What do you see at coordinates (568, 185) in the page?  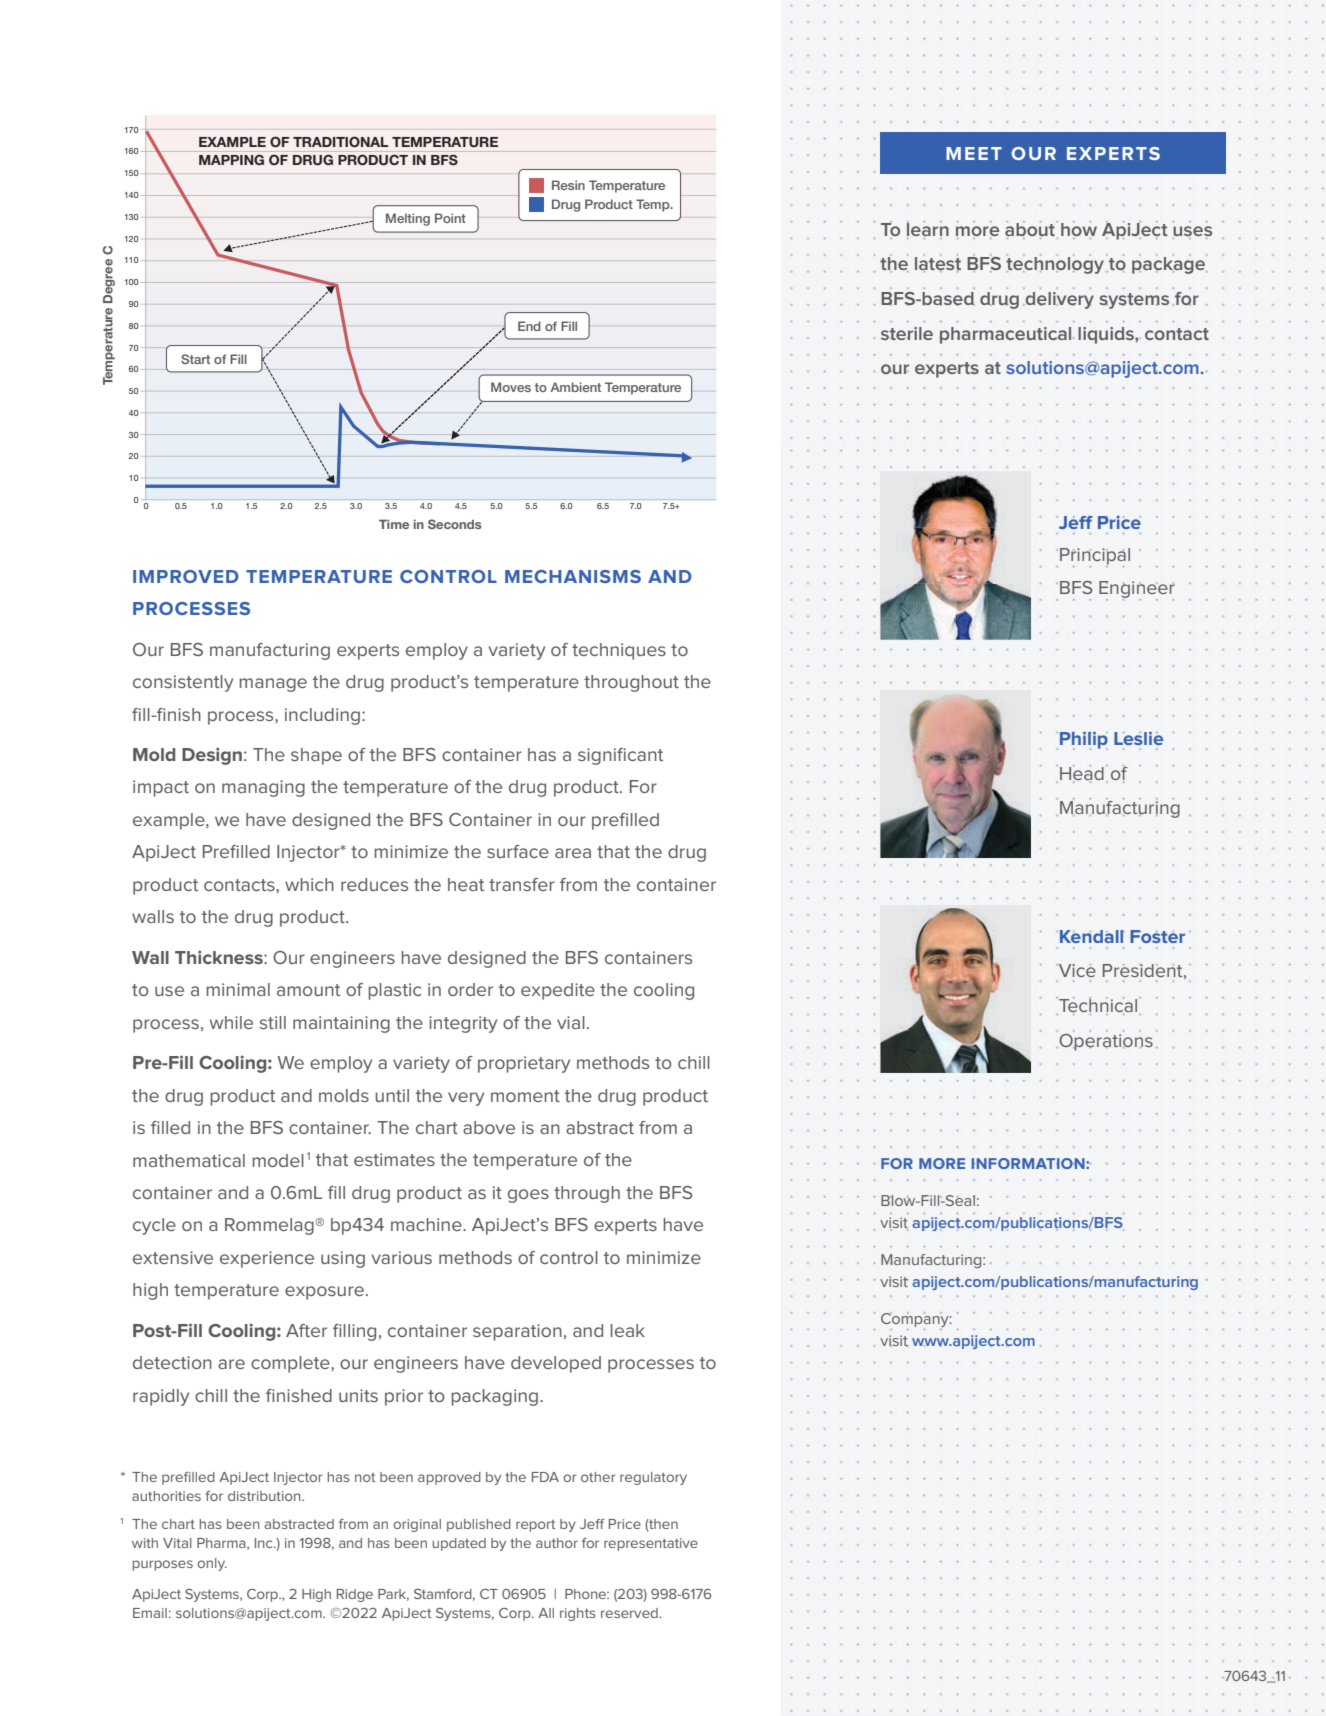 I see `Resin` at bounding box center [568, 185].
